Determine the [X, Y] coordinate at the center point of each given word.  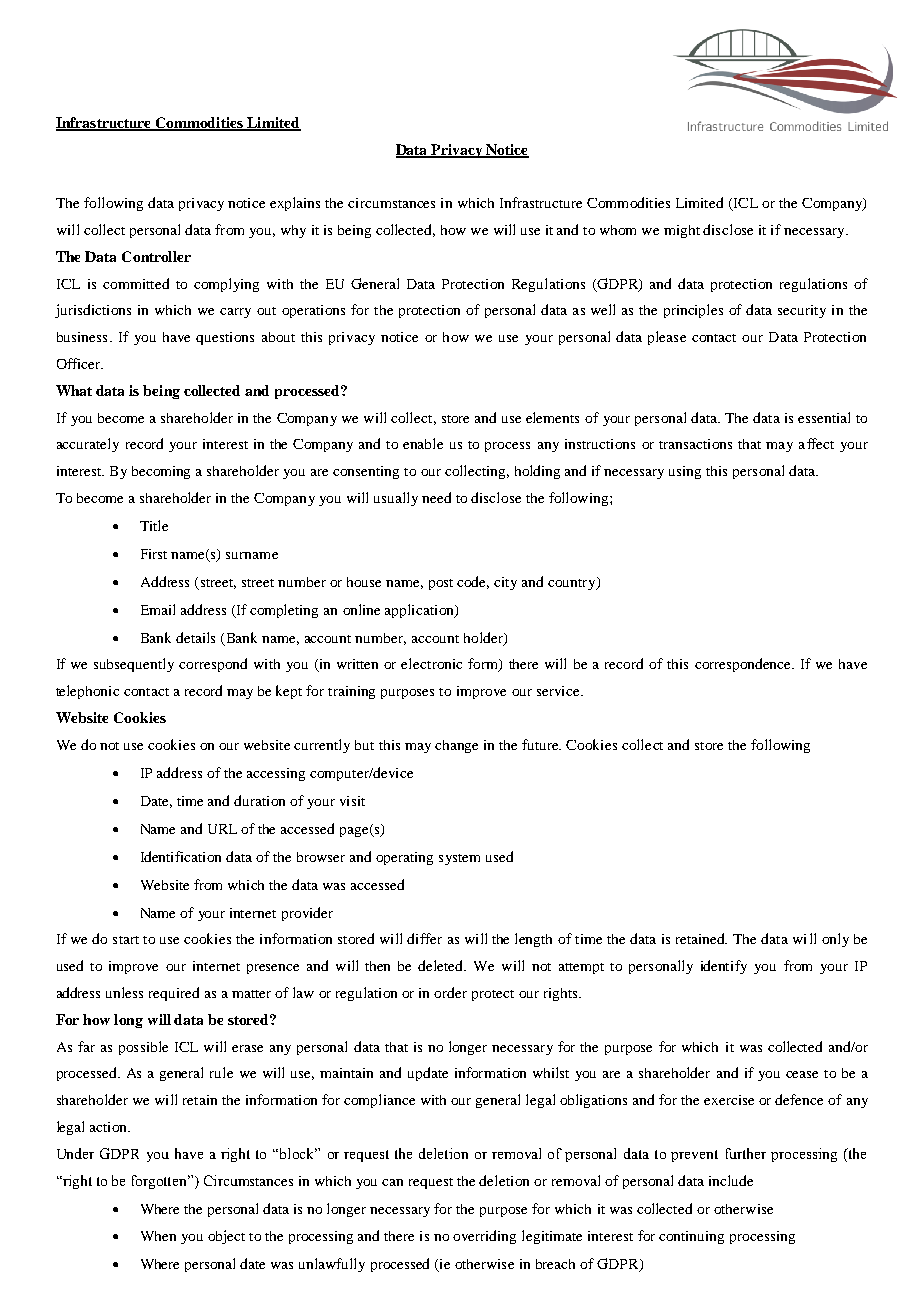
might [682, 231]
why [293, 231]
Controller [156, 256]
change [456, 746]
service [559, 691]
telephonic [87, 692]
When [158, 1236]
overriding [484, 1237]
